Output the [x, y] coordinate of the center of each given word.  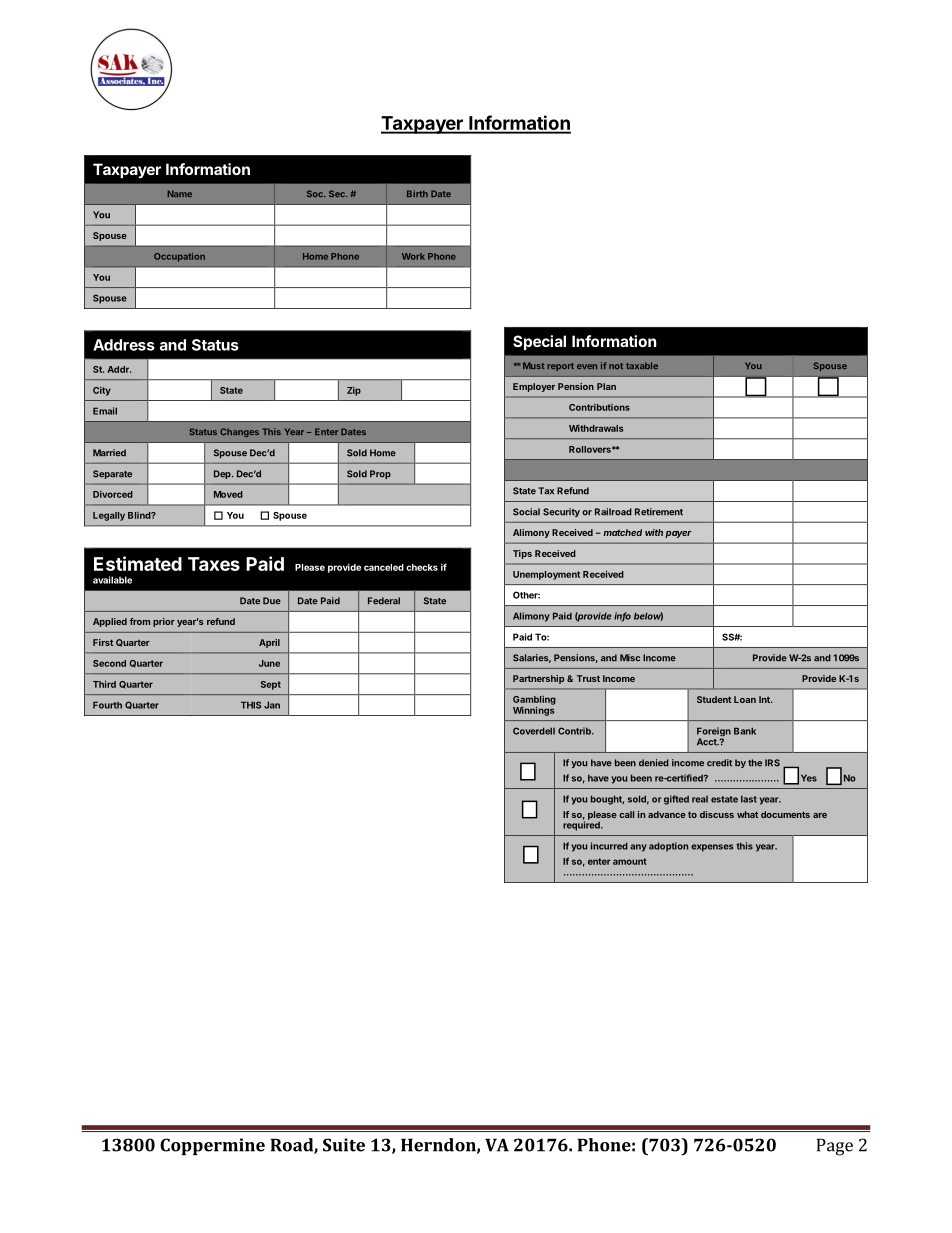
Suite [344, 1145]
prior [164, 622]
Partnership [538, 679]
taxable [642, 365]
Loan [745, 699]
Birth [417, 193]
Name [179, 193]
